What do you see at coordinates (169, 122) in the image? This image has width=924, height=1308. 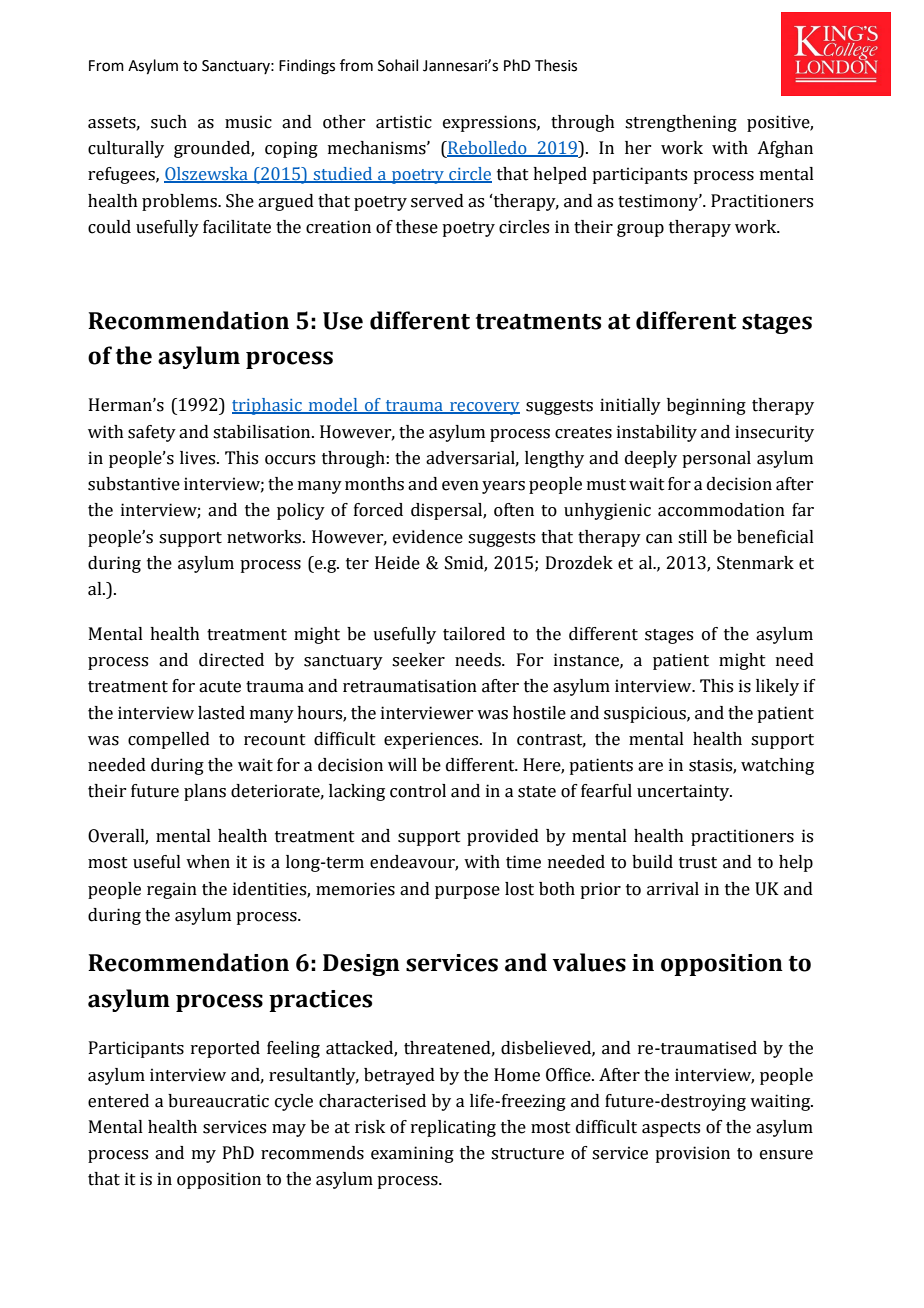 I see `such` at bounding box center [169, 122].
